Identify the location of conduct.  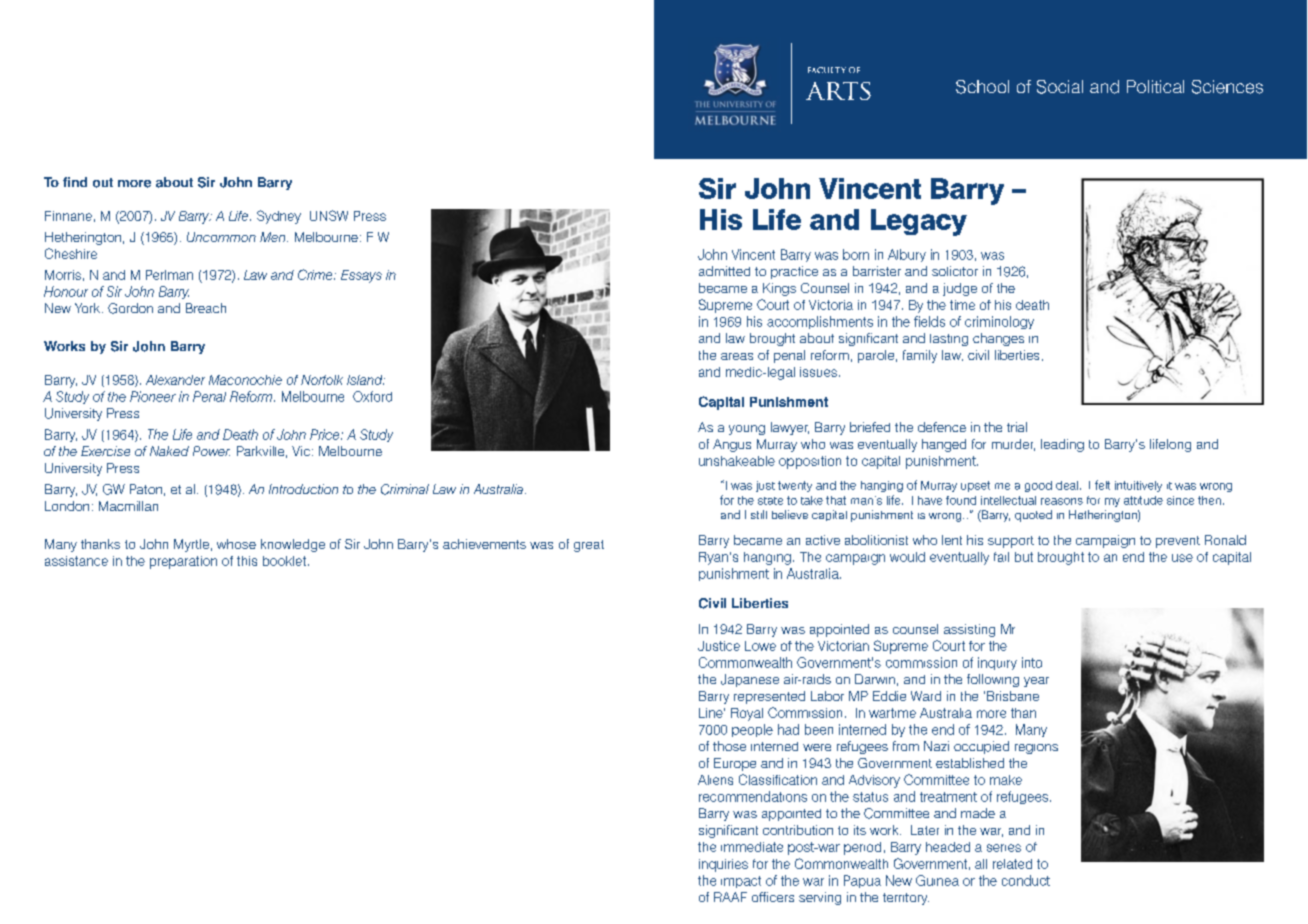
(1026, 880).
